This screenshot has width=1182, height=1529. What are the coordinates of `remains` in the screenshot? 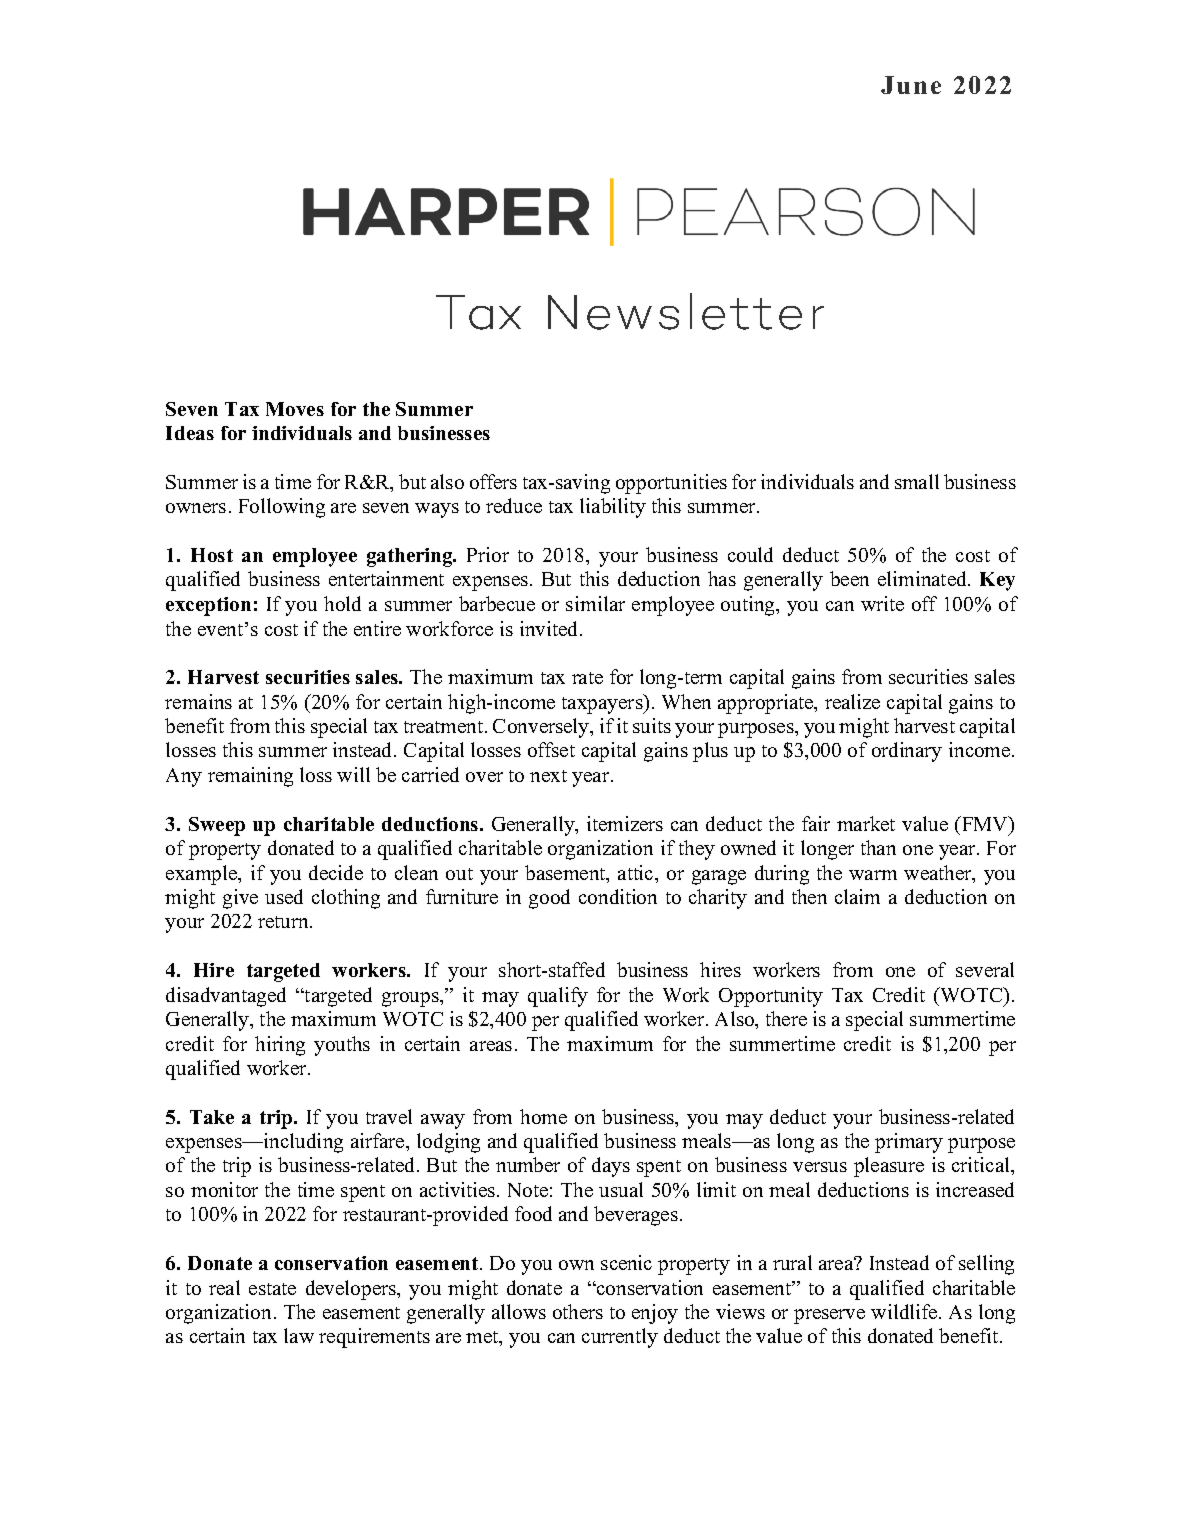 It's located at (198, 701).
